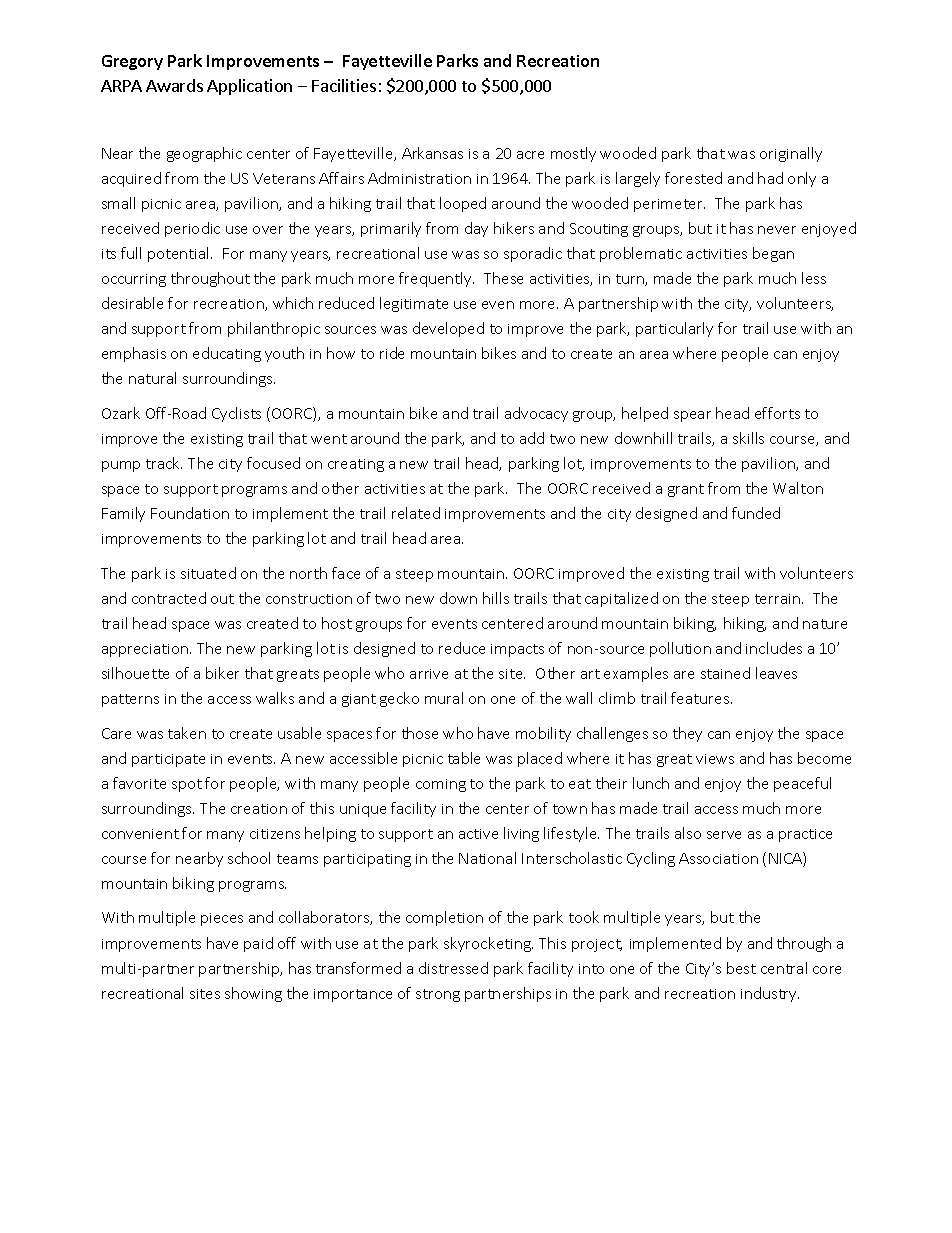  Describe the element at coordinates (253, 994) in the page. I see `showing` at that location.
